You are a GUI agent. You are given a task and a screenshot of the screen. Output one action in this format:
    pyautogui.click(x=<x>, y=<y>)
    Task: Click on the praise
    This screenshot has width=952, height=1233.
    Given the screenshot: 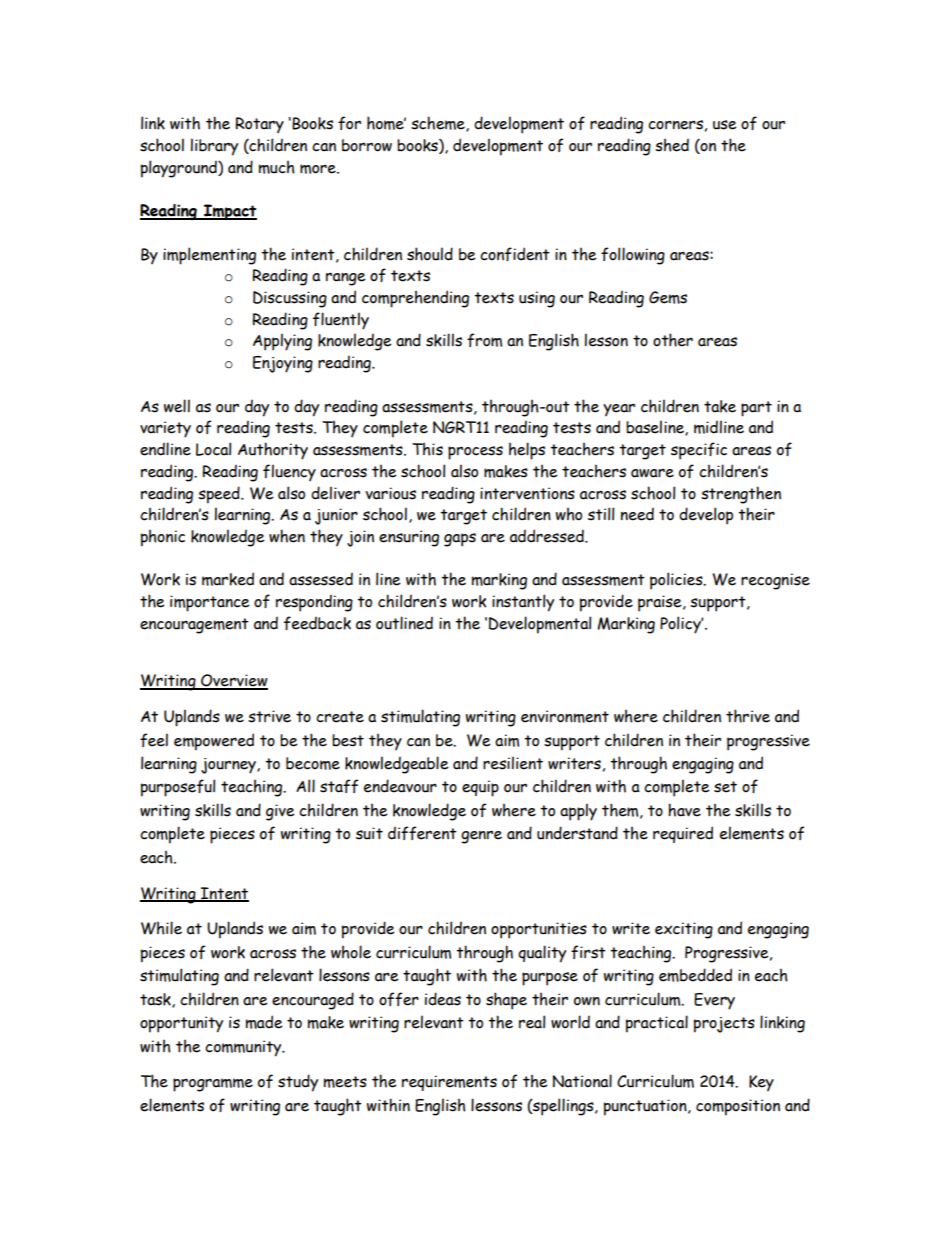 What is the action you would take?
    pyautogui.click(x=661, y=603)
